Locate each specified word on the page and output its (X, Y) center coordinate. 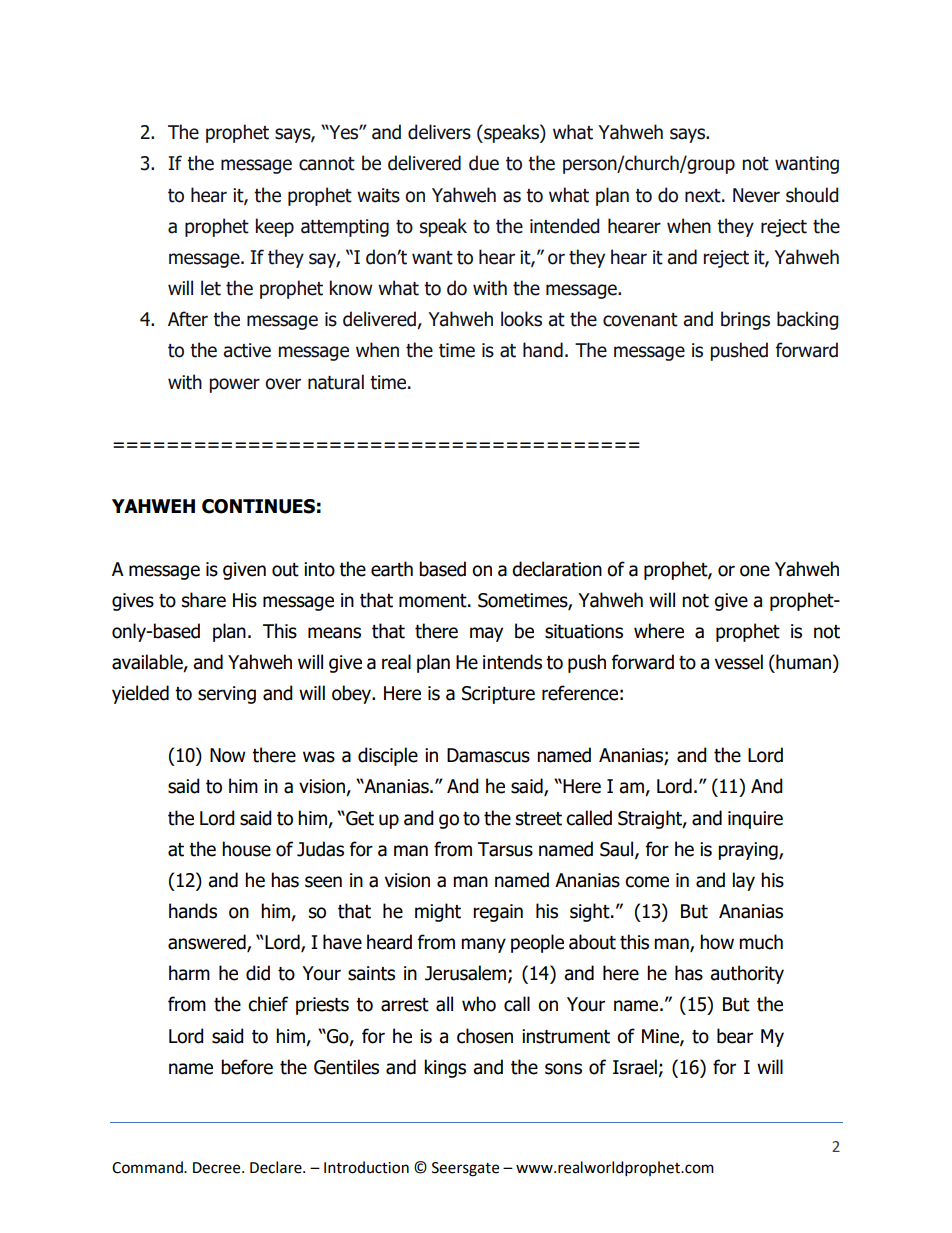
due (484, 163)
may (486, 634)
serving (227, 695)
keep (275, 227)
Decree (218, 1168)
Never (756, 195)
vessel (739, 662)
